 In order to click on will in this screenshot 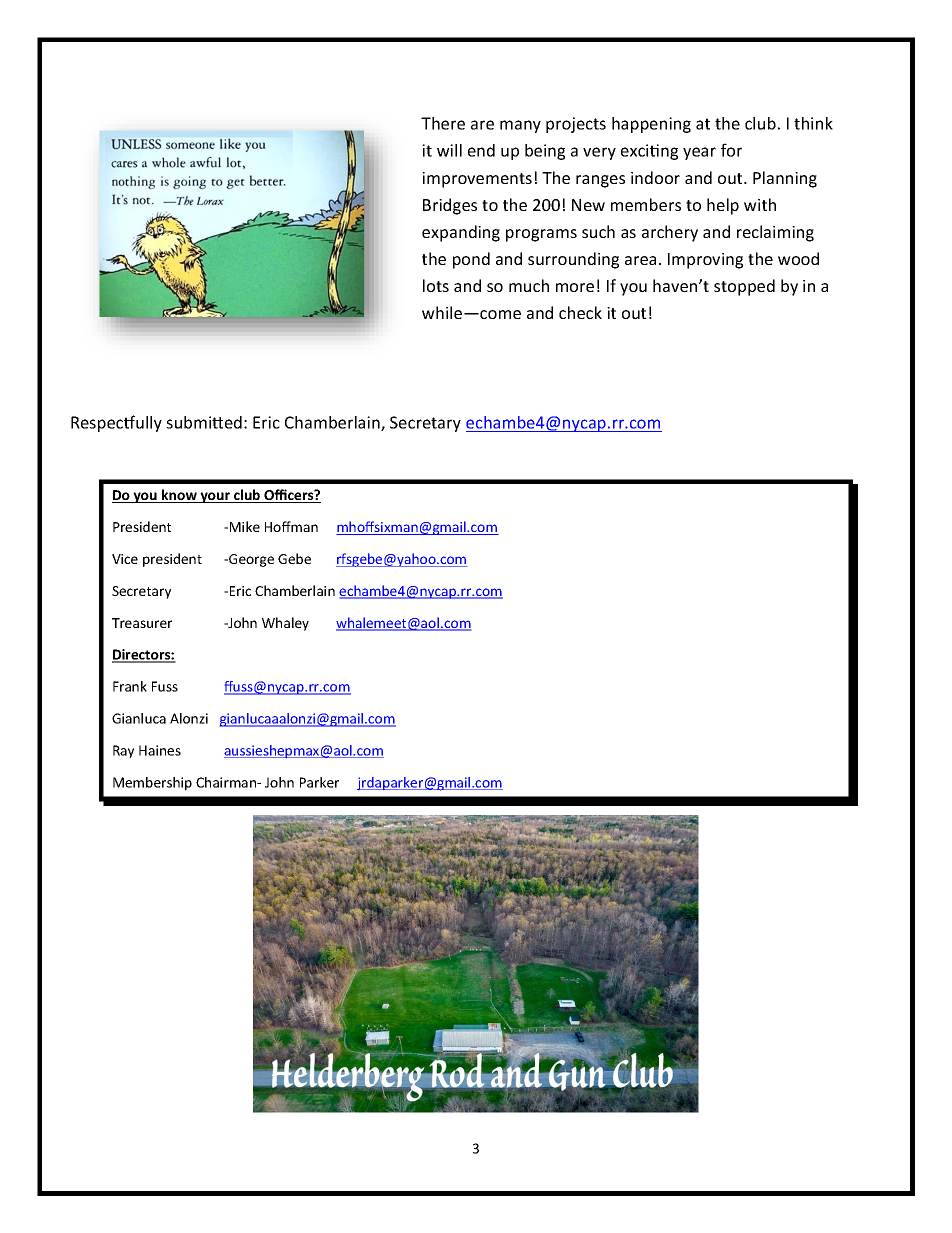, I will do `click(449, 150)`.
